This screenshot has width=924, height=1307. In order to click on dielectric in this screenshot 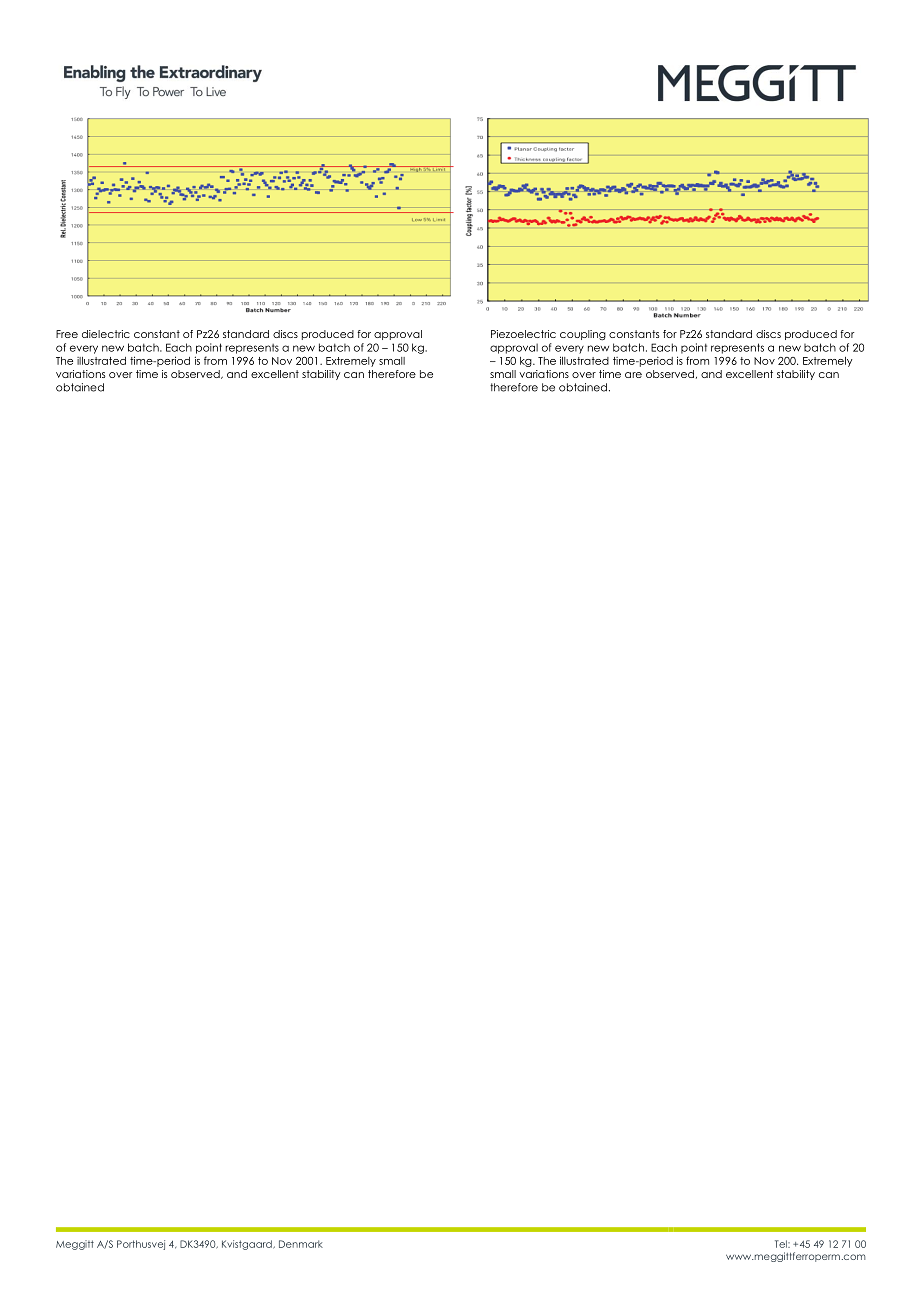, I will do `click(106, 334)`.
